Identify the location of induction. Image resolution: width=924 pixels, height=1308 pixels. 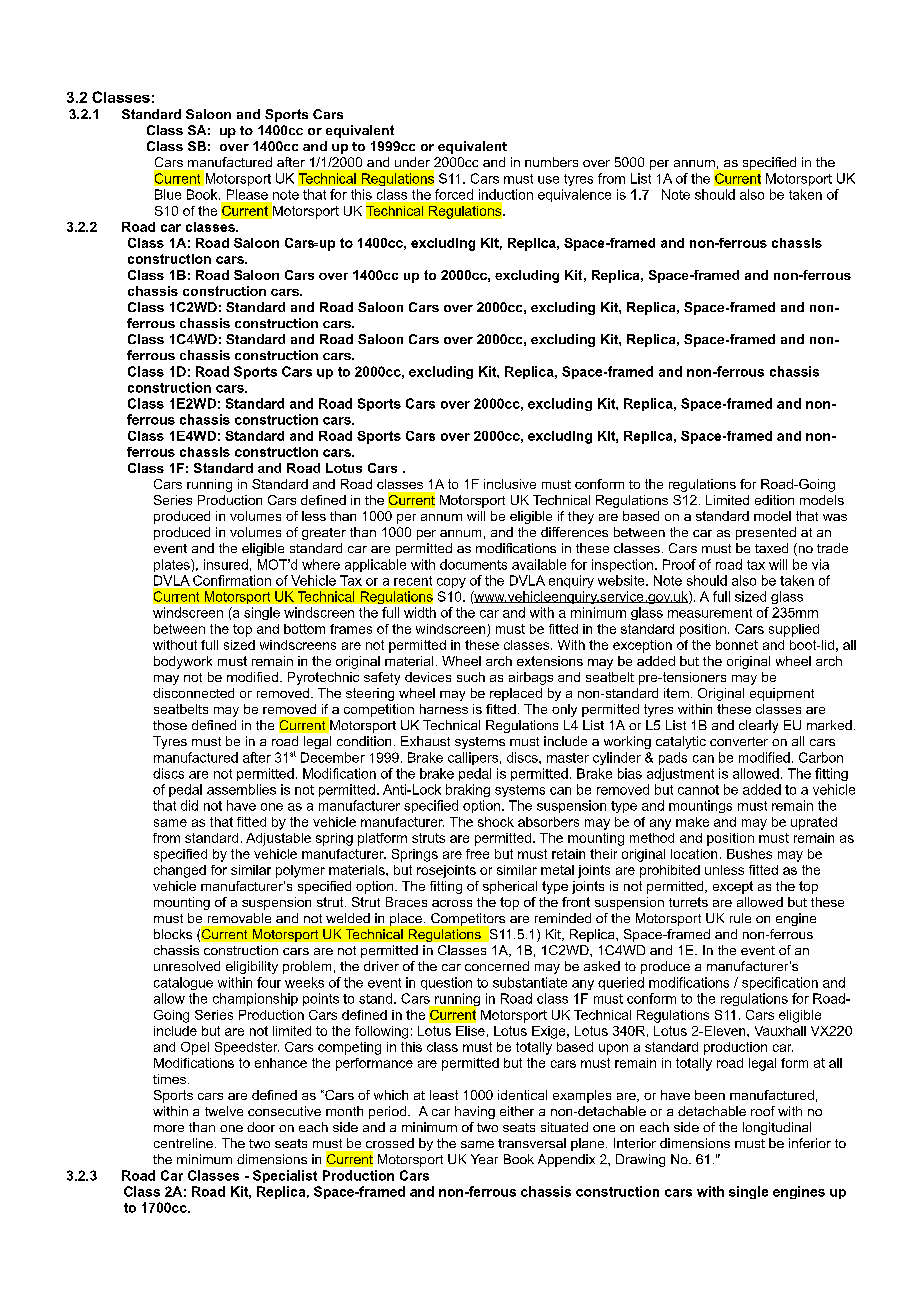
(506, 194).
